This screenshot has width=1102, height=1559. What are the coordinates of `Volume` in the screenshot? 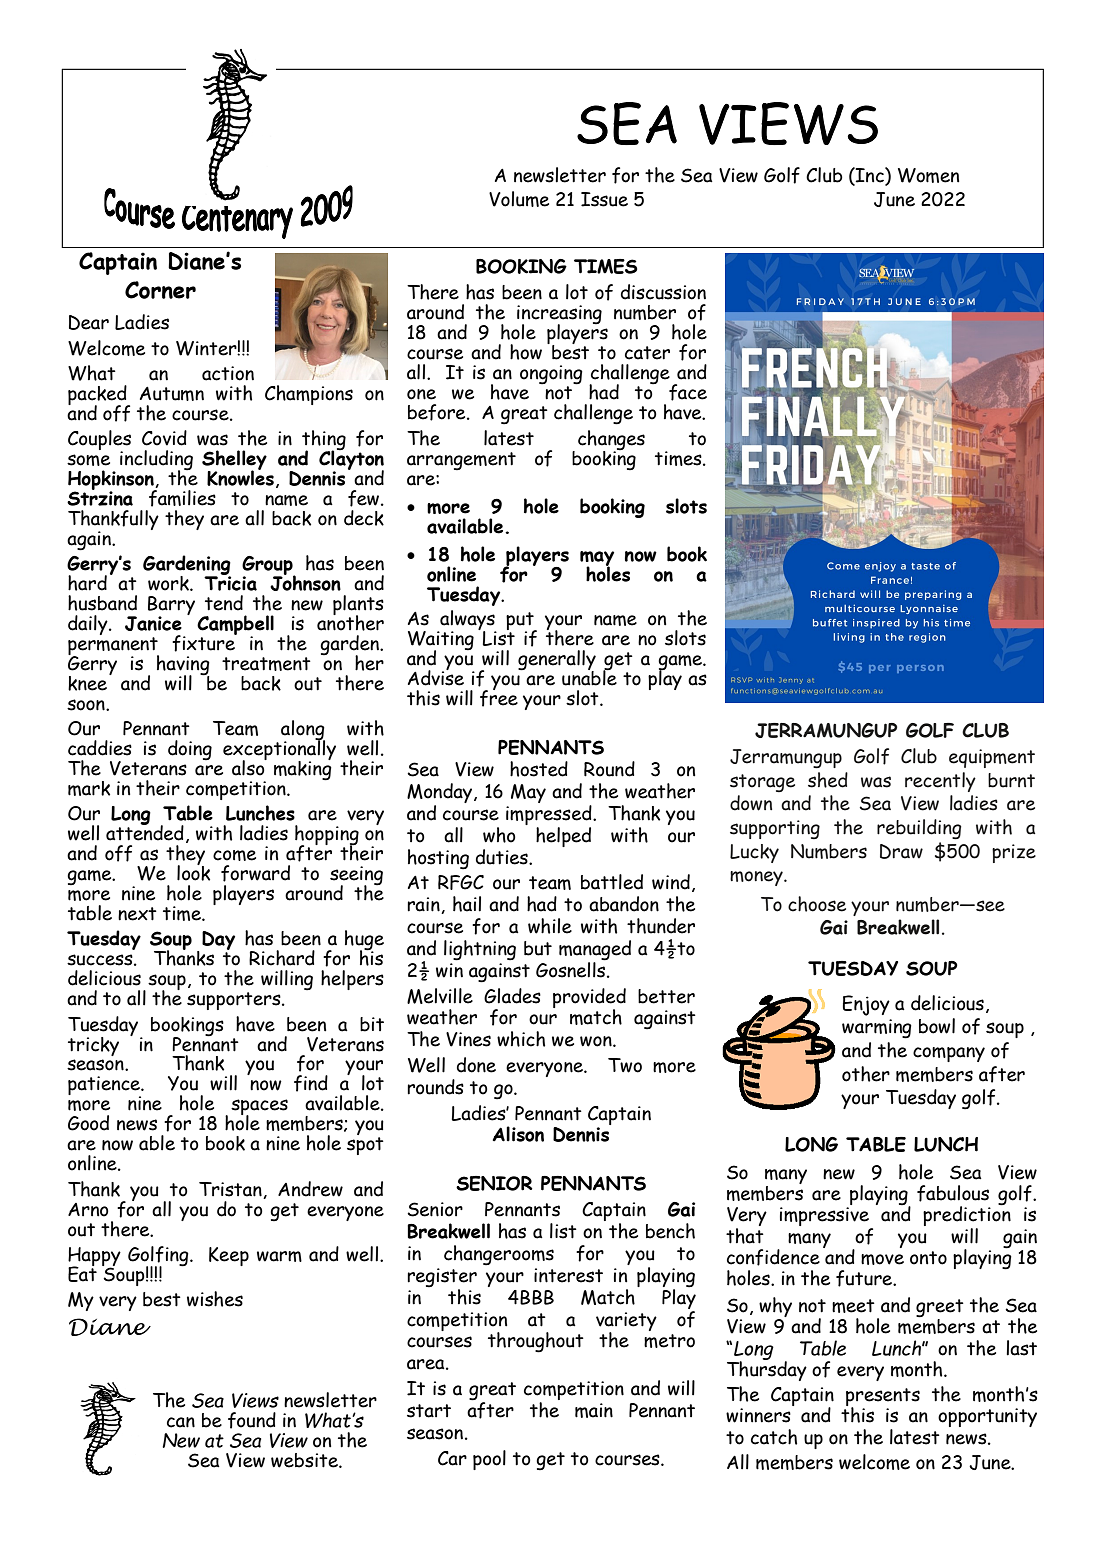 It's located at (519, 199).
